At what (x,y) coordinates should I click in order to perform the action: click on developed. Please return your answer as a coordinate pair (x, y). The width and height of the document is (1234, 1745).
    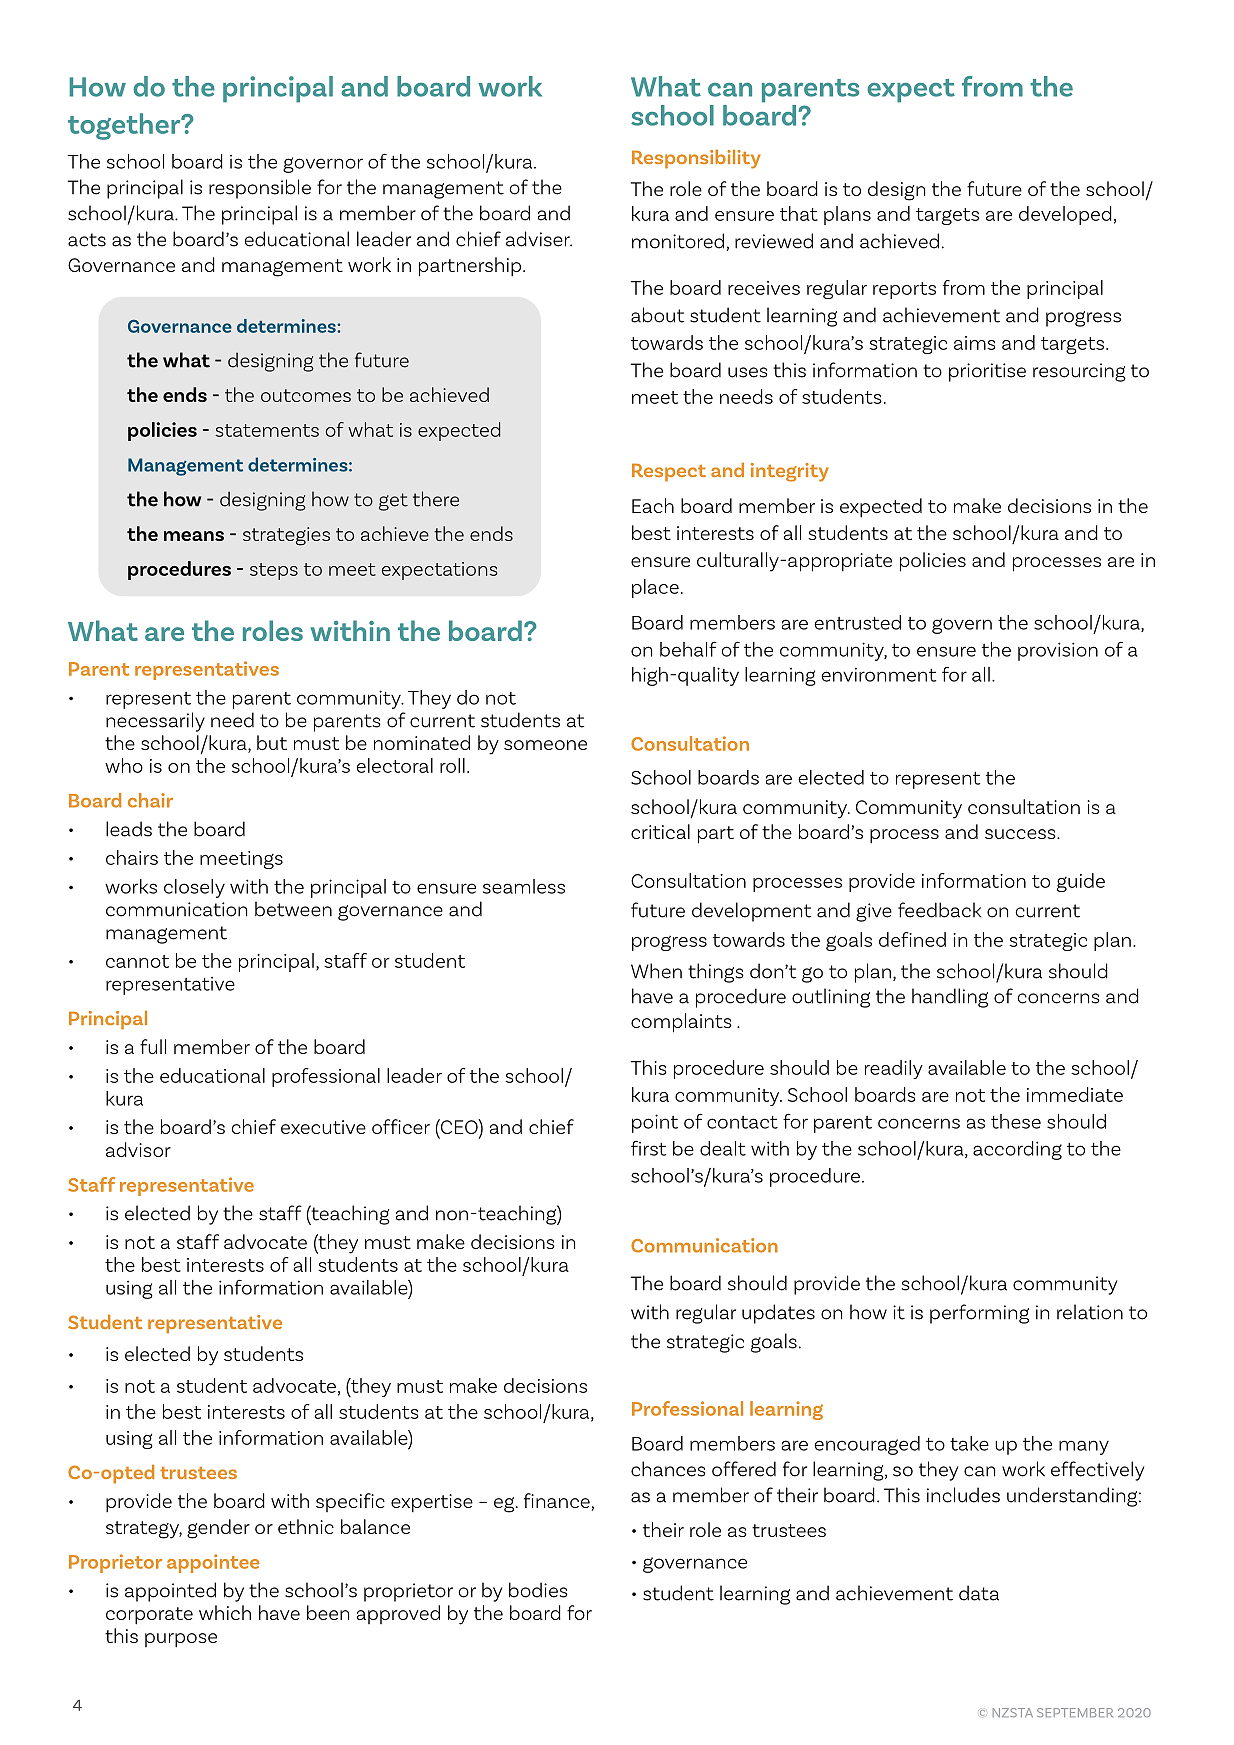
    Looking at the image, I should click on (1065, 215).
